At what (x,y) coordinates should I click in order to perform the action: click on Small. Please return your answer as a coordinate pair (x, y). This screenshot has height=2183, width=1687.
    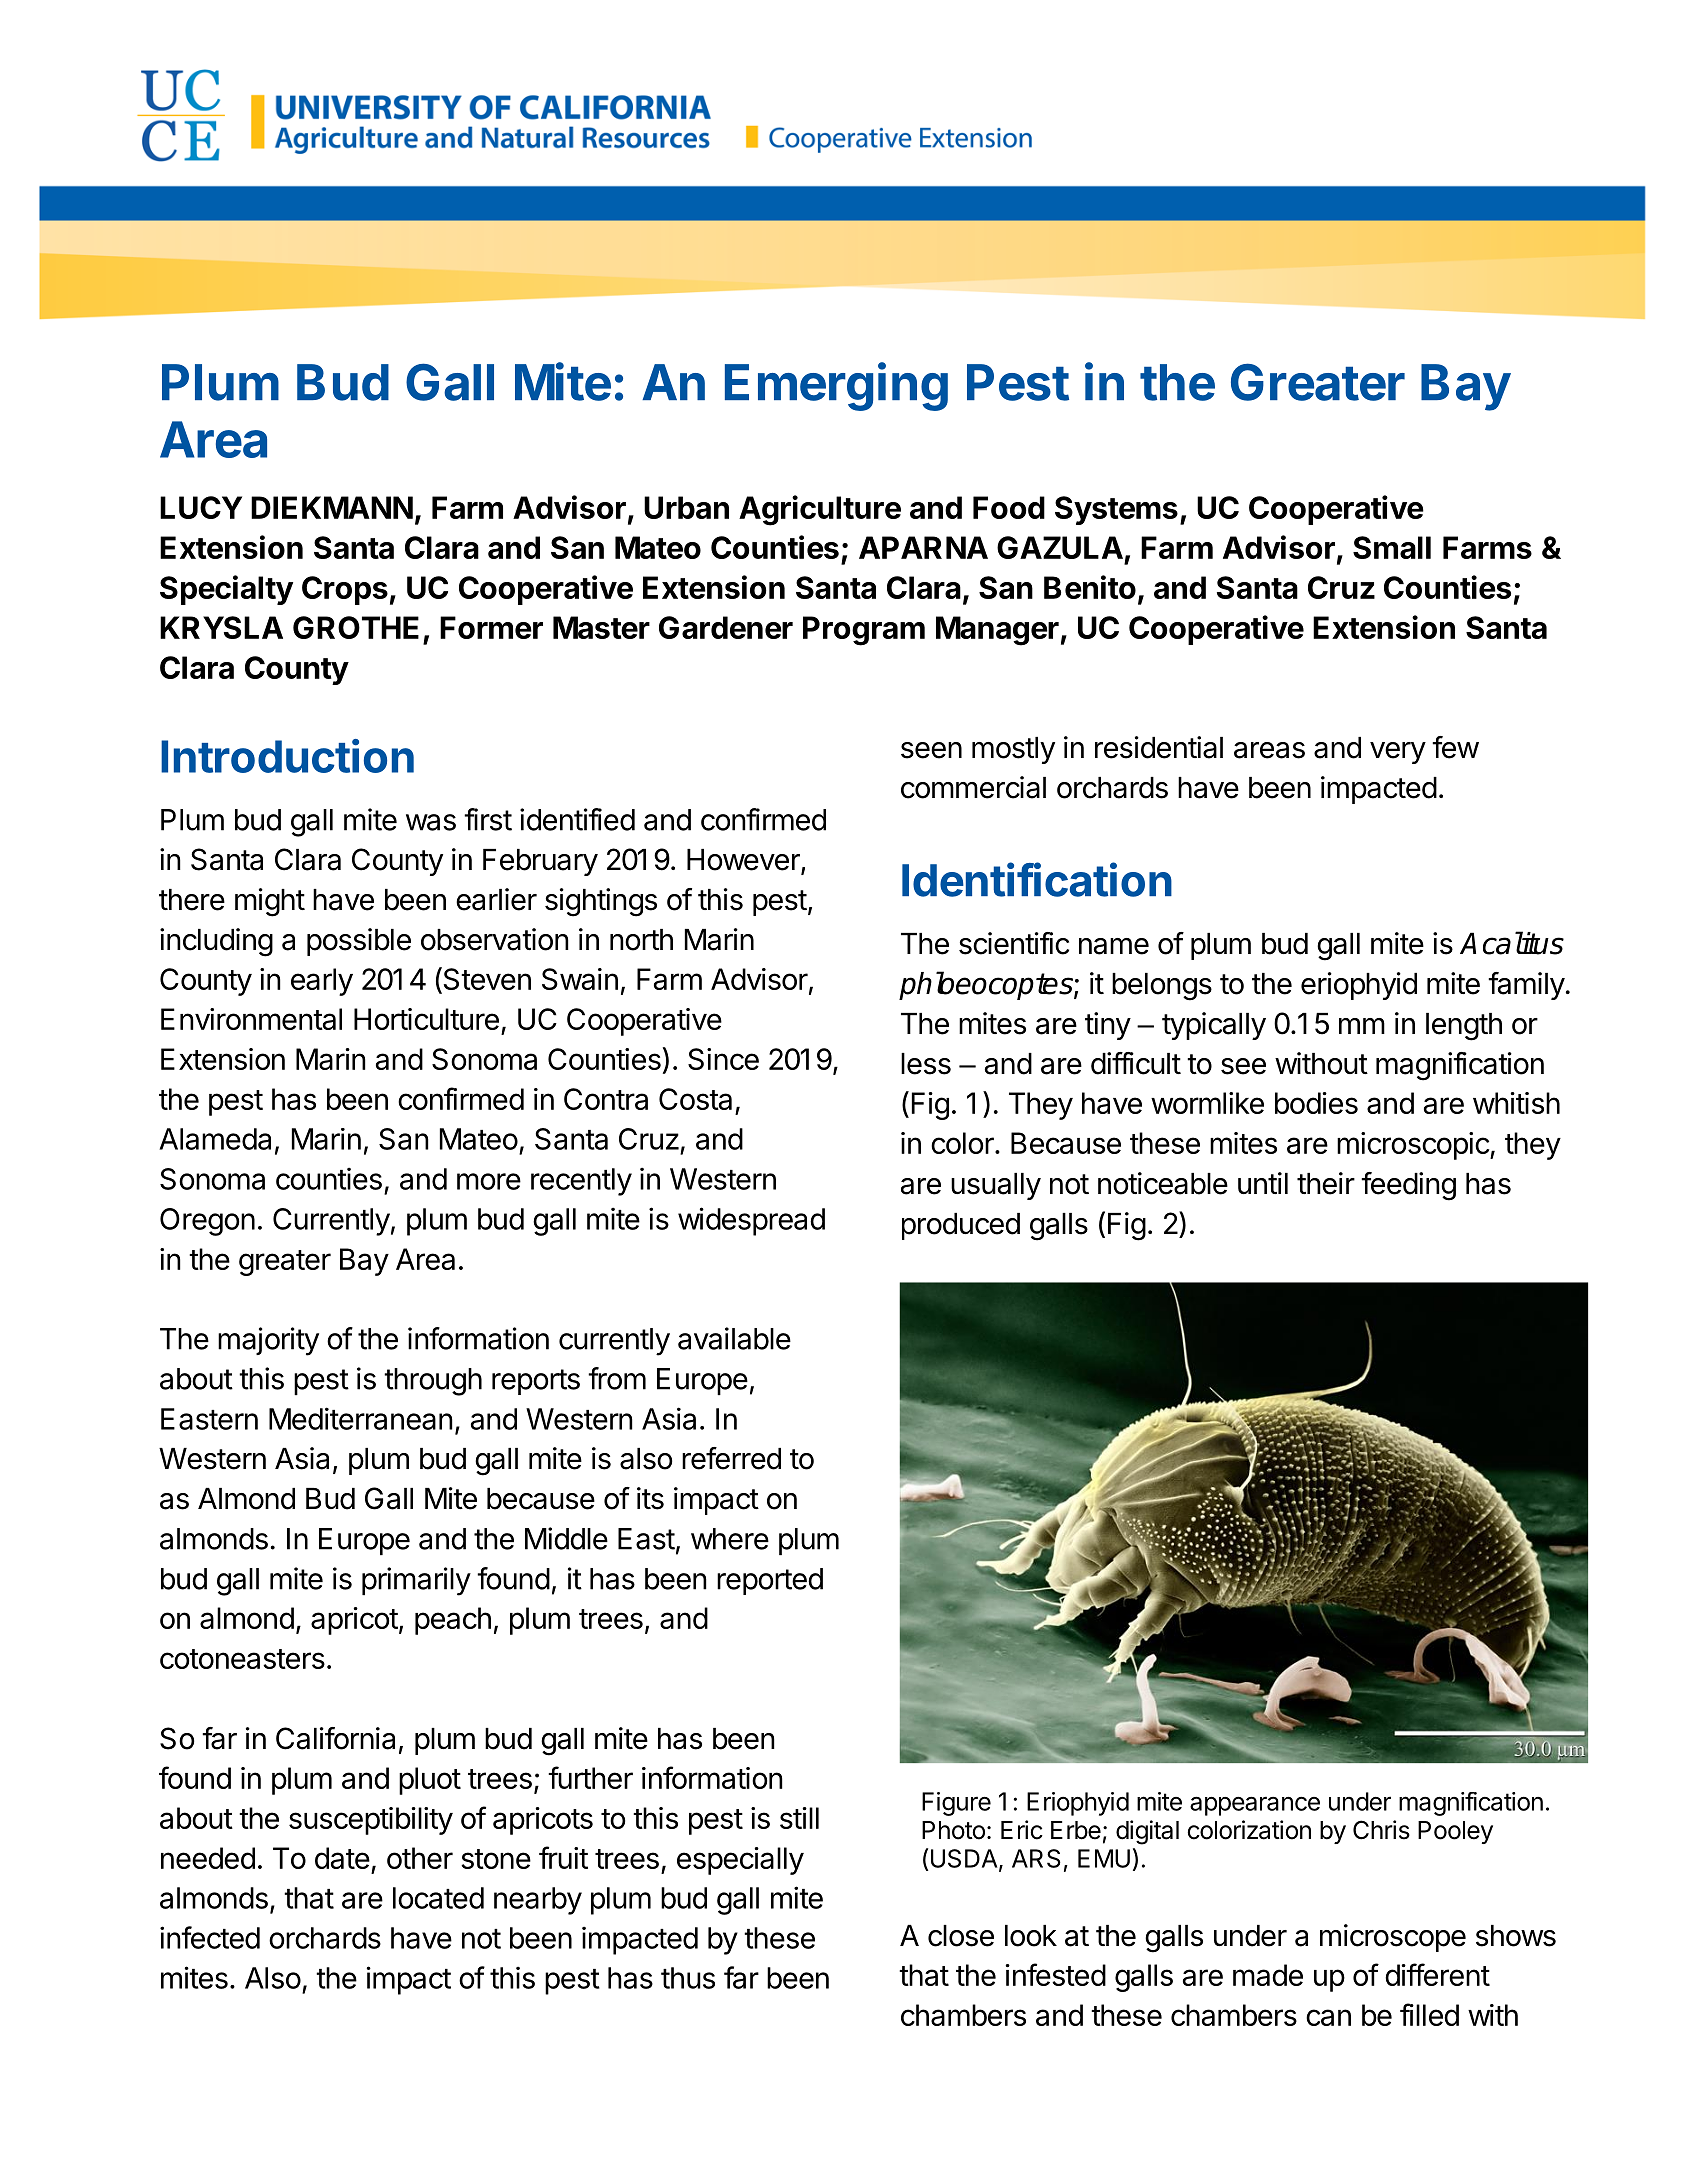
    Looking at the image, I should click on (1392, 547).
